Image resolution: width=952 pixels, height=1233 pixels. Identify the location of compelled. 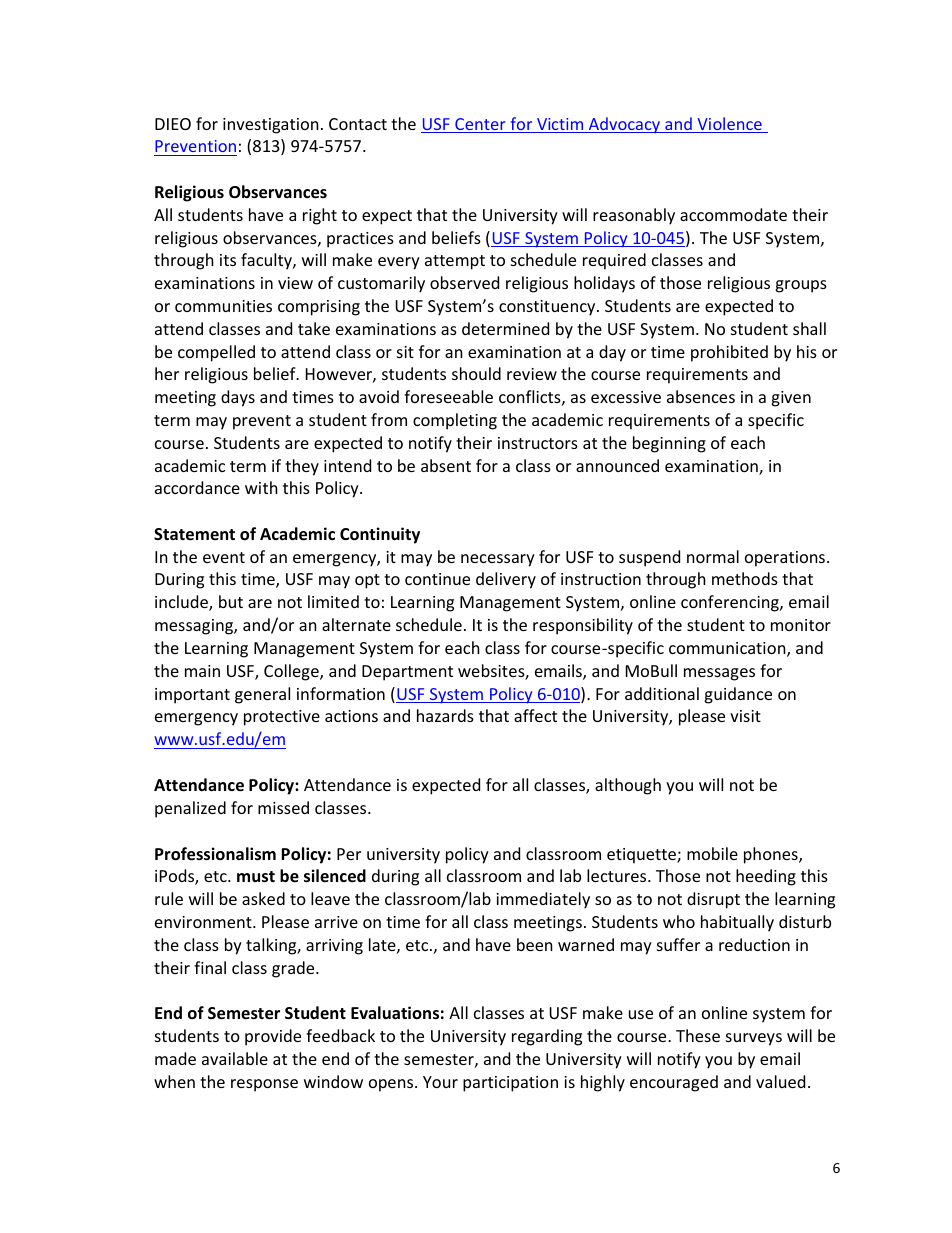
(216, 353).
